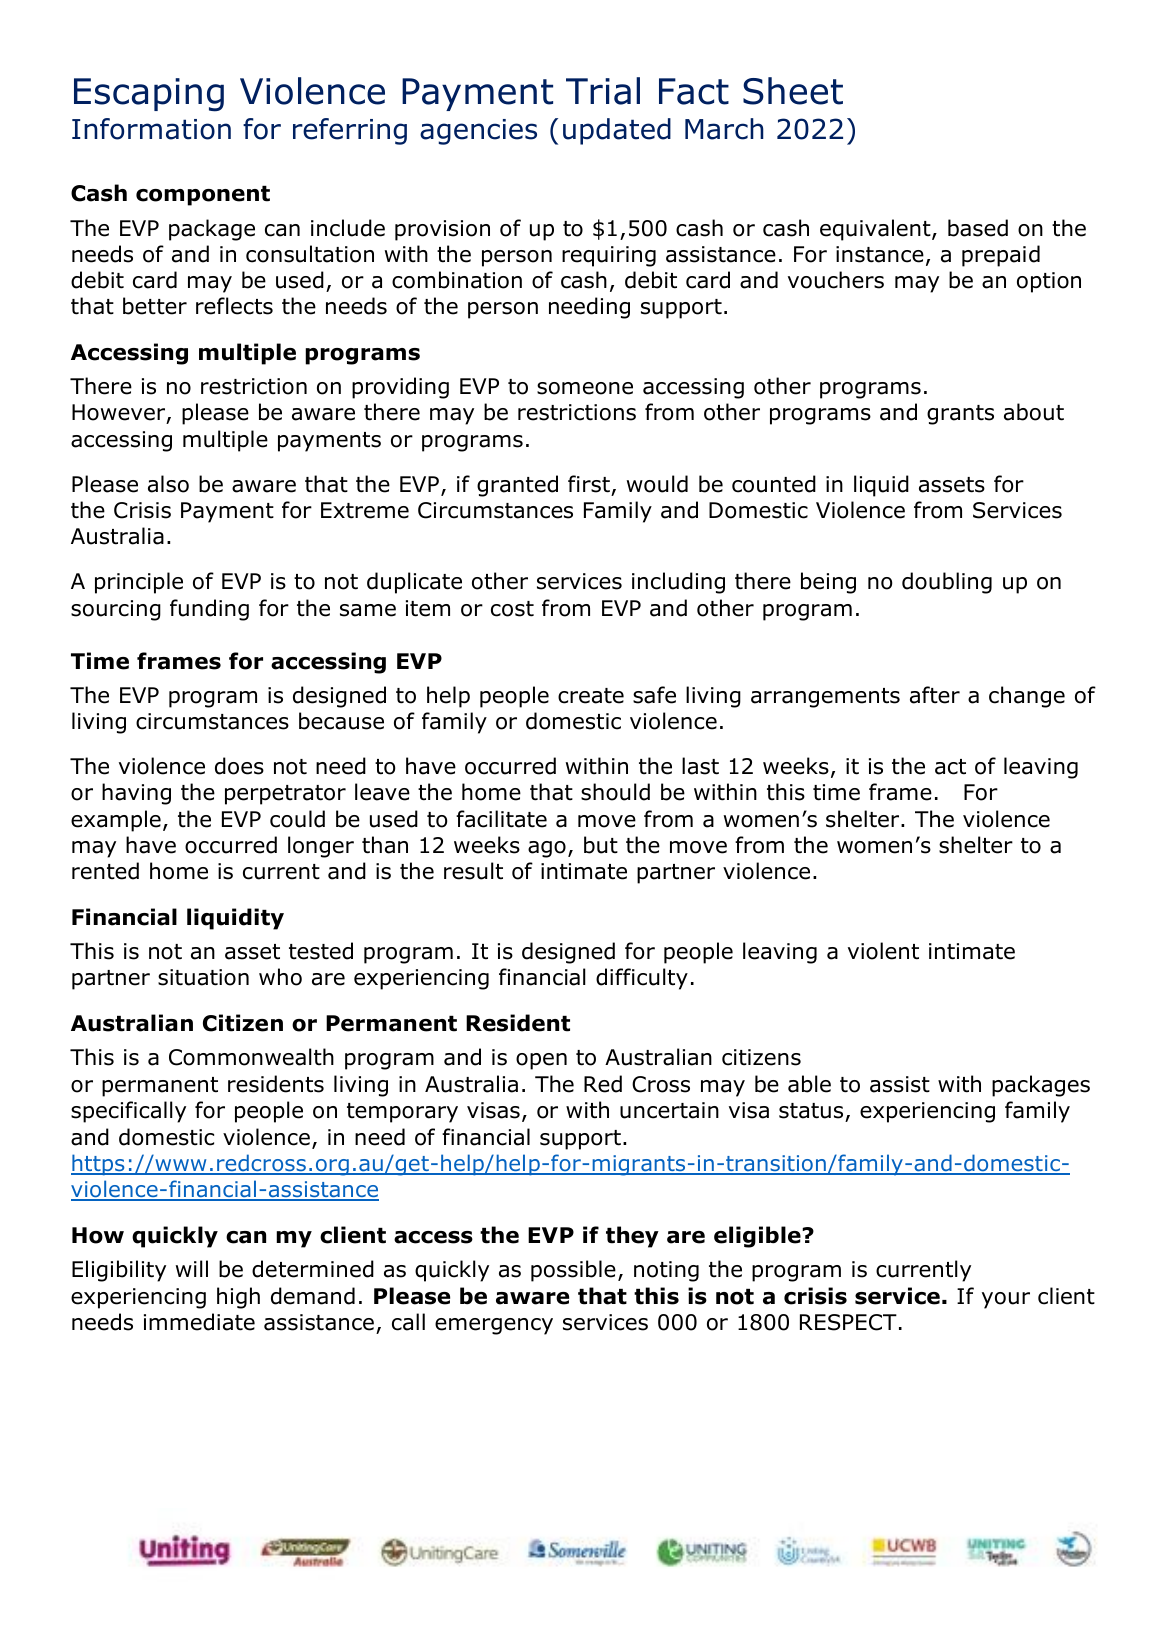 The width and height of the image is (1166, 1649). Describe the element at coordinates (935, 695) in the image. I see `after` at that location.
